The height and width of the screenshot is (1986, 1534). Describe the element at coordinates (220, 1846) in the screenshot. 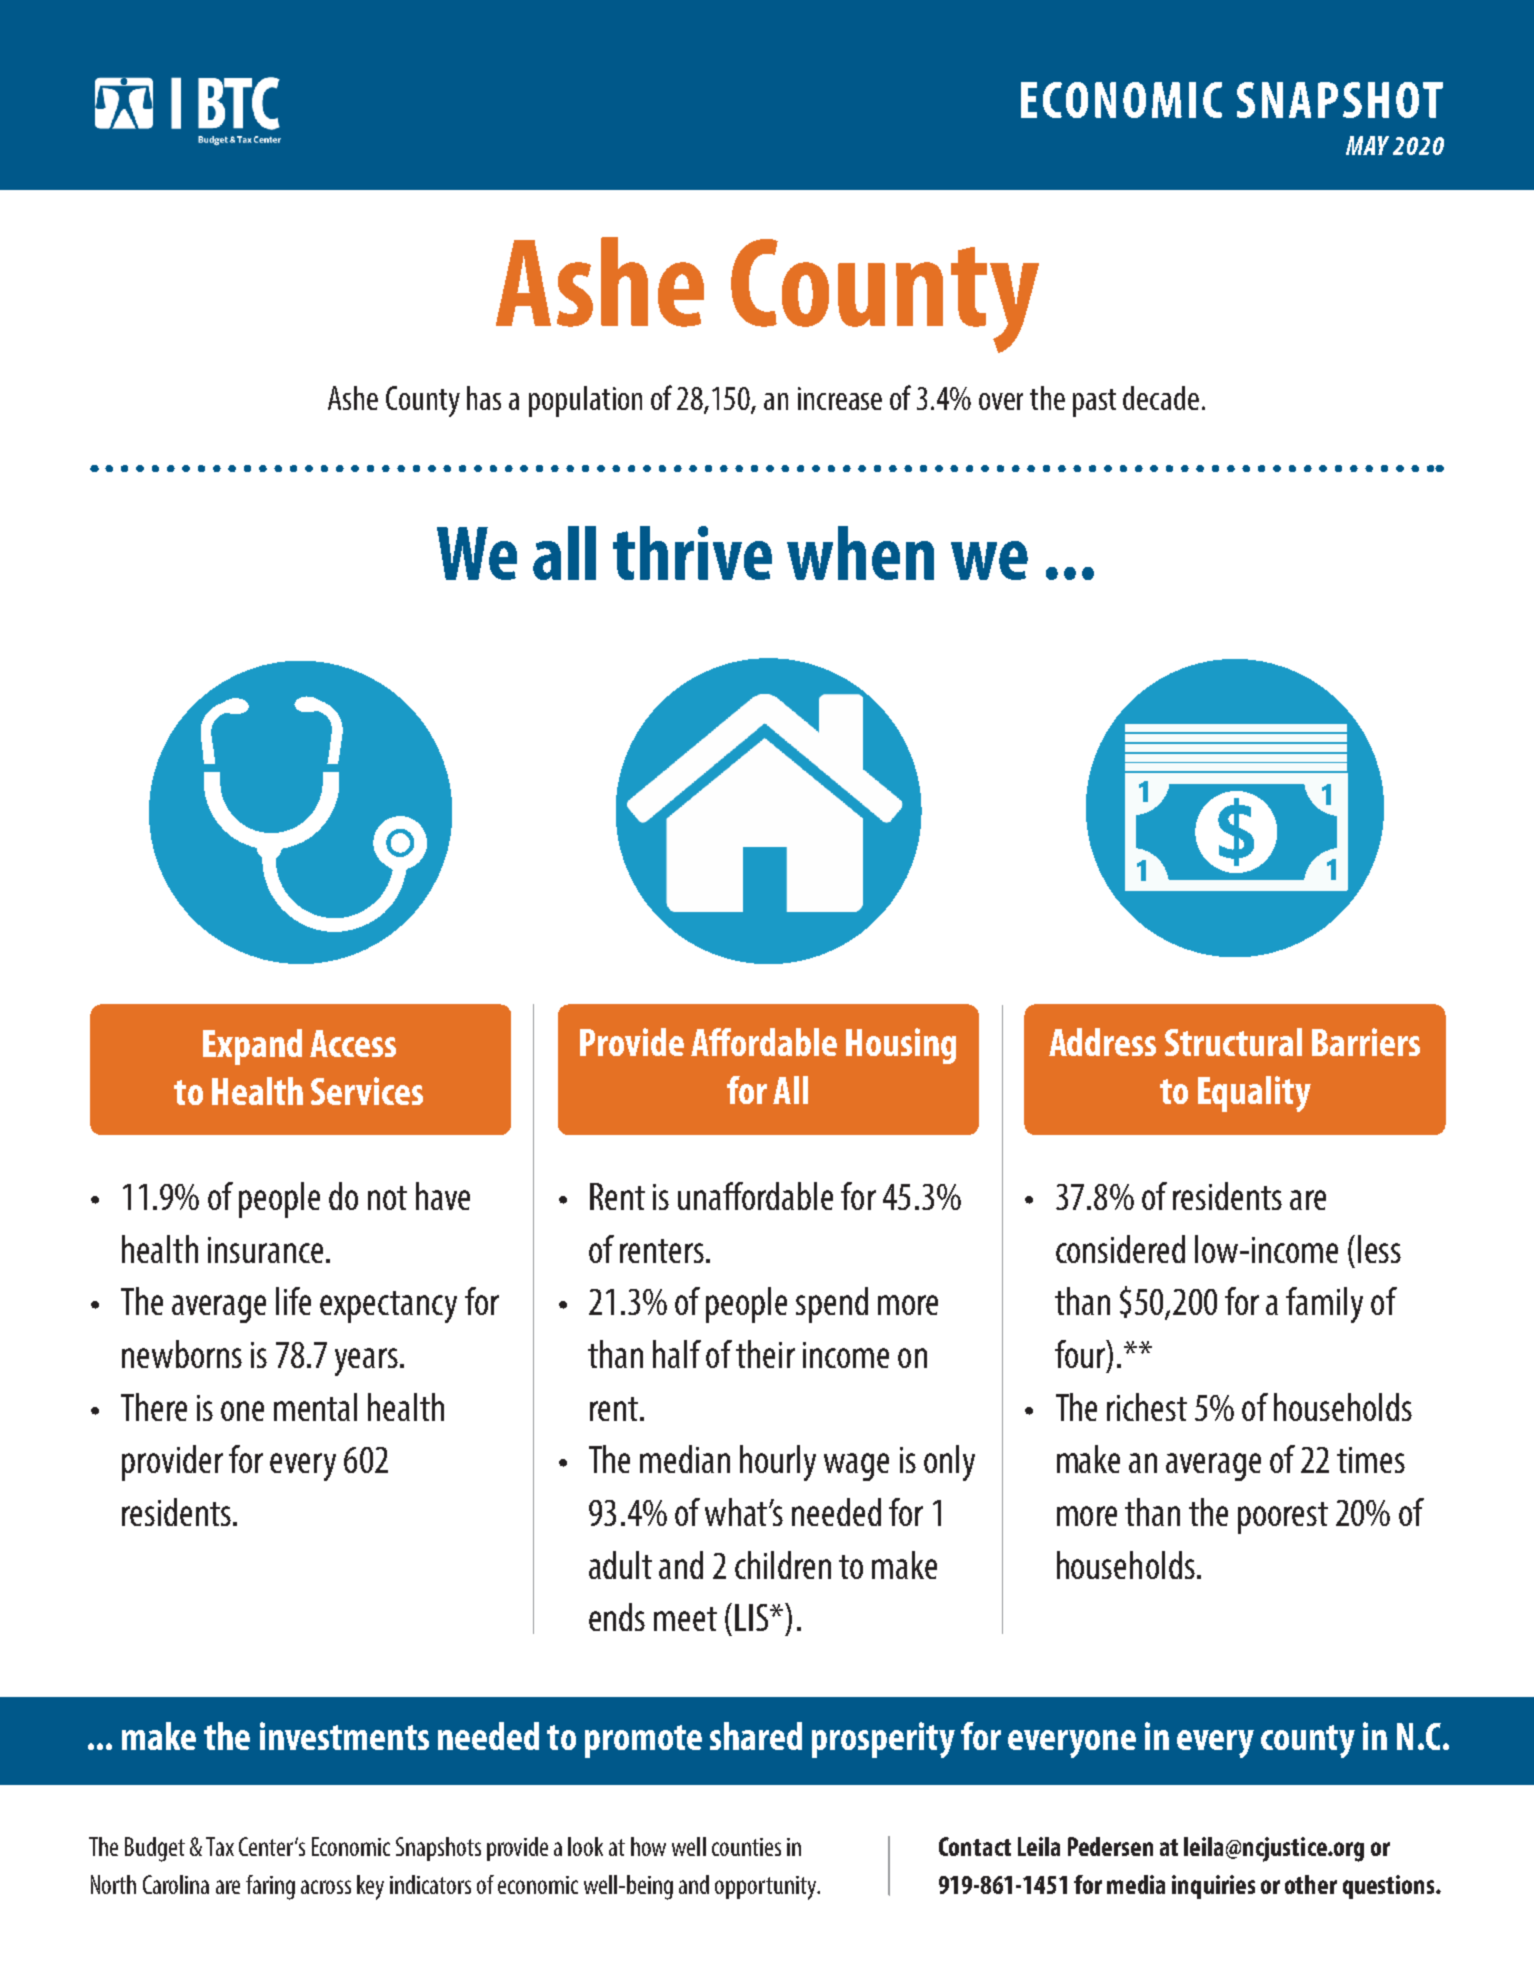

I see `Tax` at that location.
